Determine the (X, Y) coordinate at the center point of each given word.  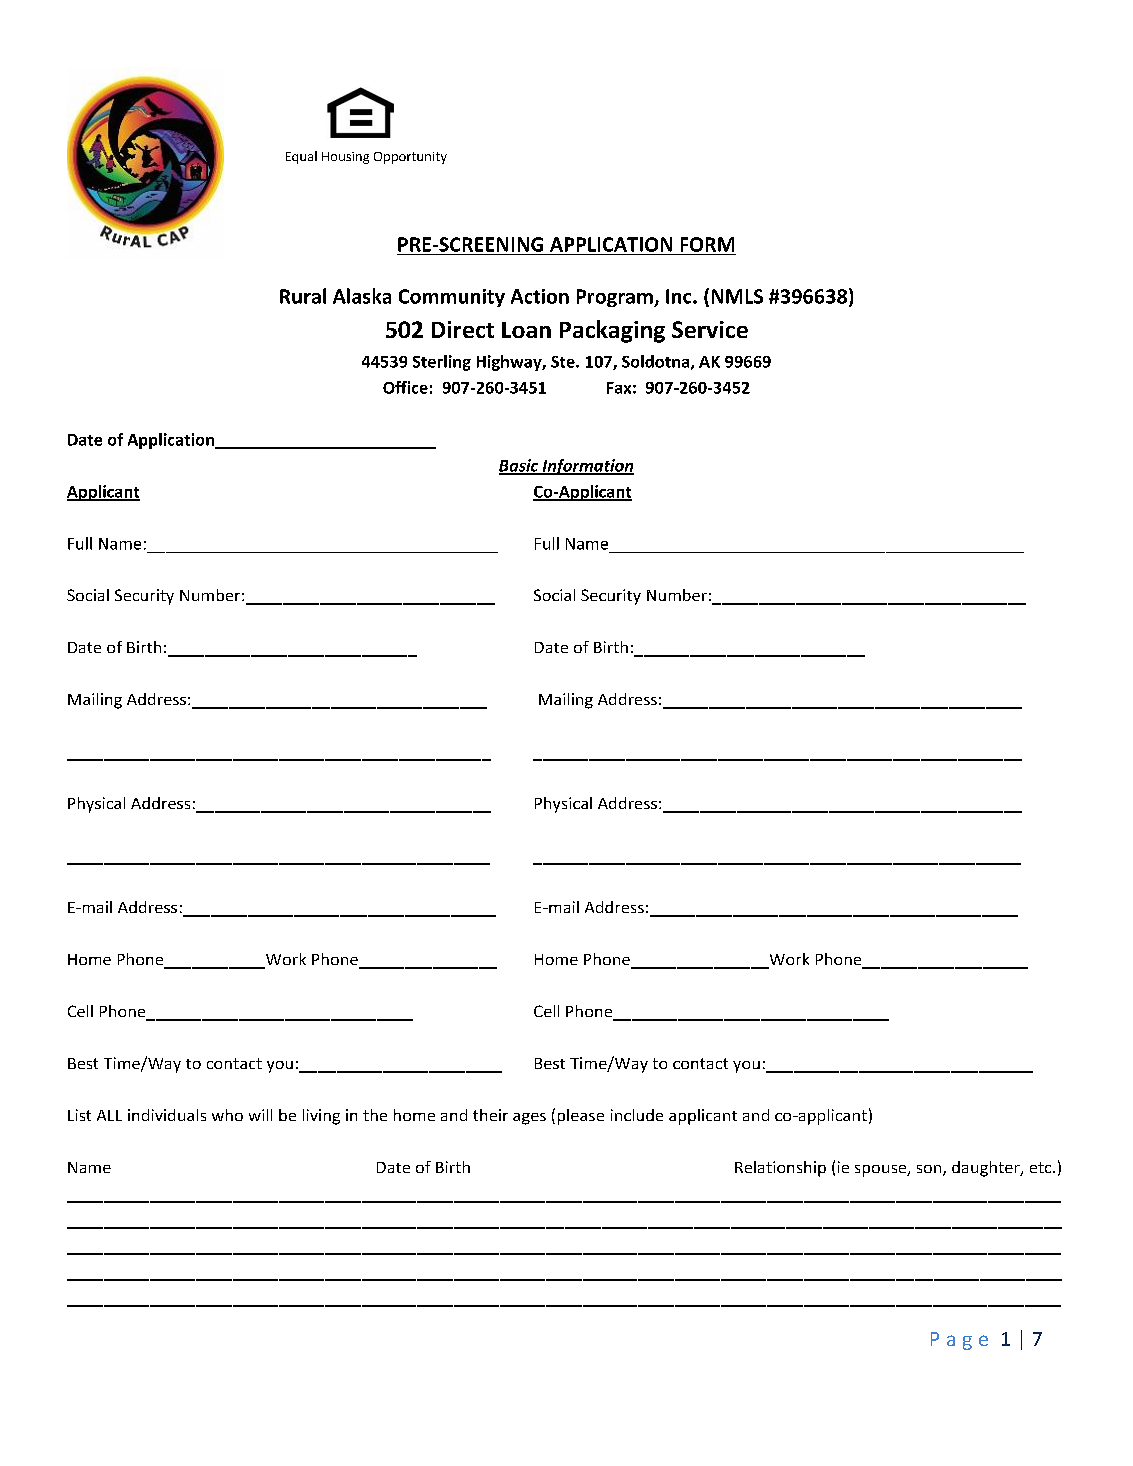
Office (405, 387)
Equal (301, 157)
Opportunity (410, 158)
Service (710, 329)
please (581, 1117)
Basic (520, 466)
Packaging (612, 331)
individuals (167, 1115)
